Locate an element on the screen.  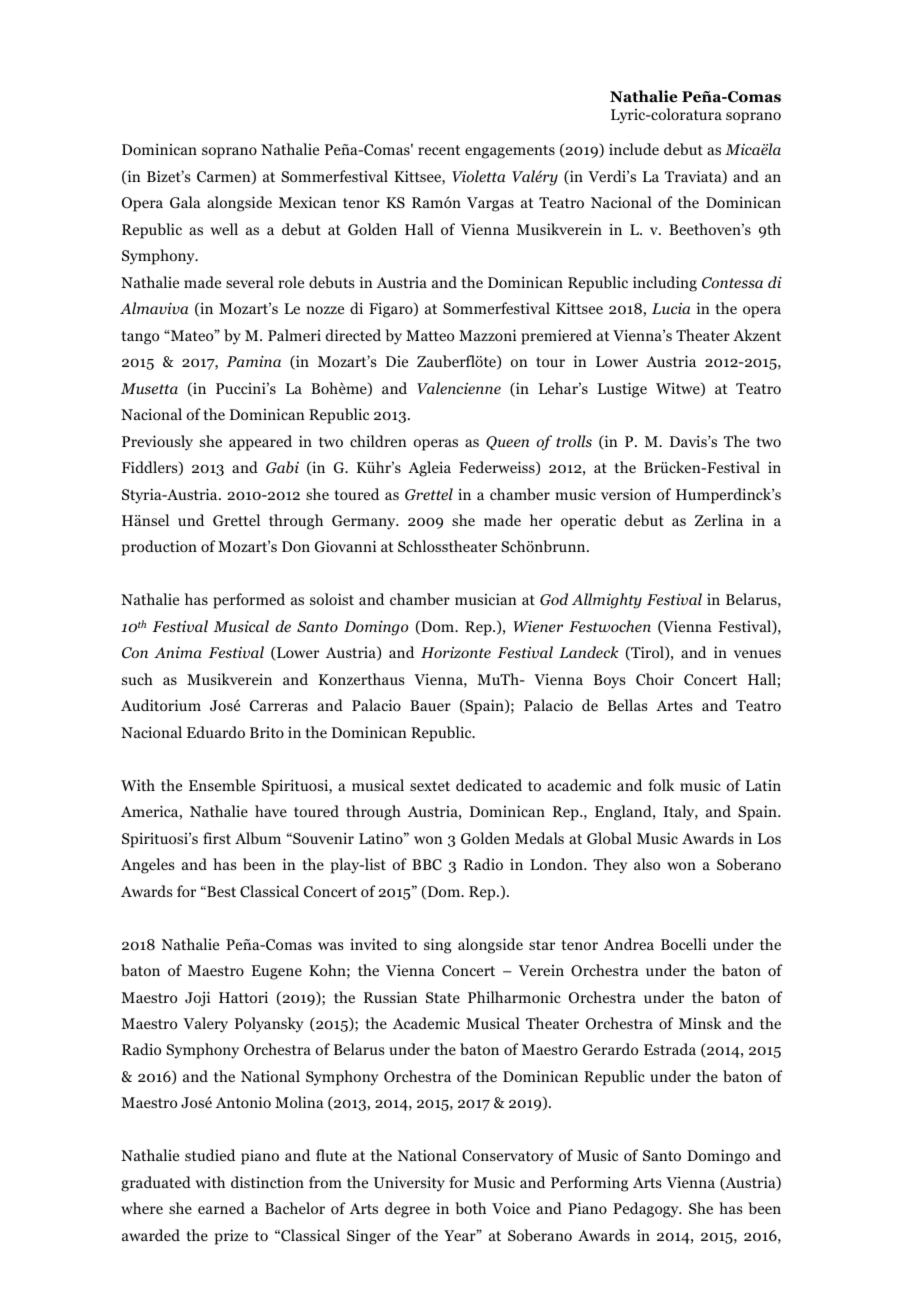
BBC is located at coordinates (427, 865).
